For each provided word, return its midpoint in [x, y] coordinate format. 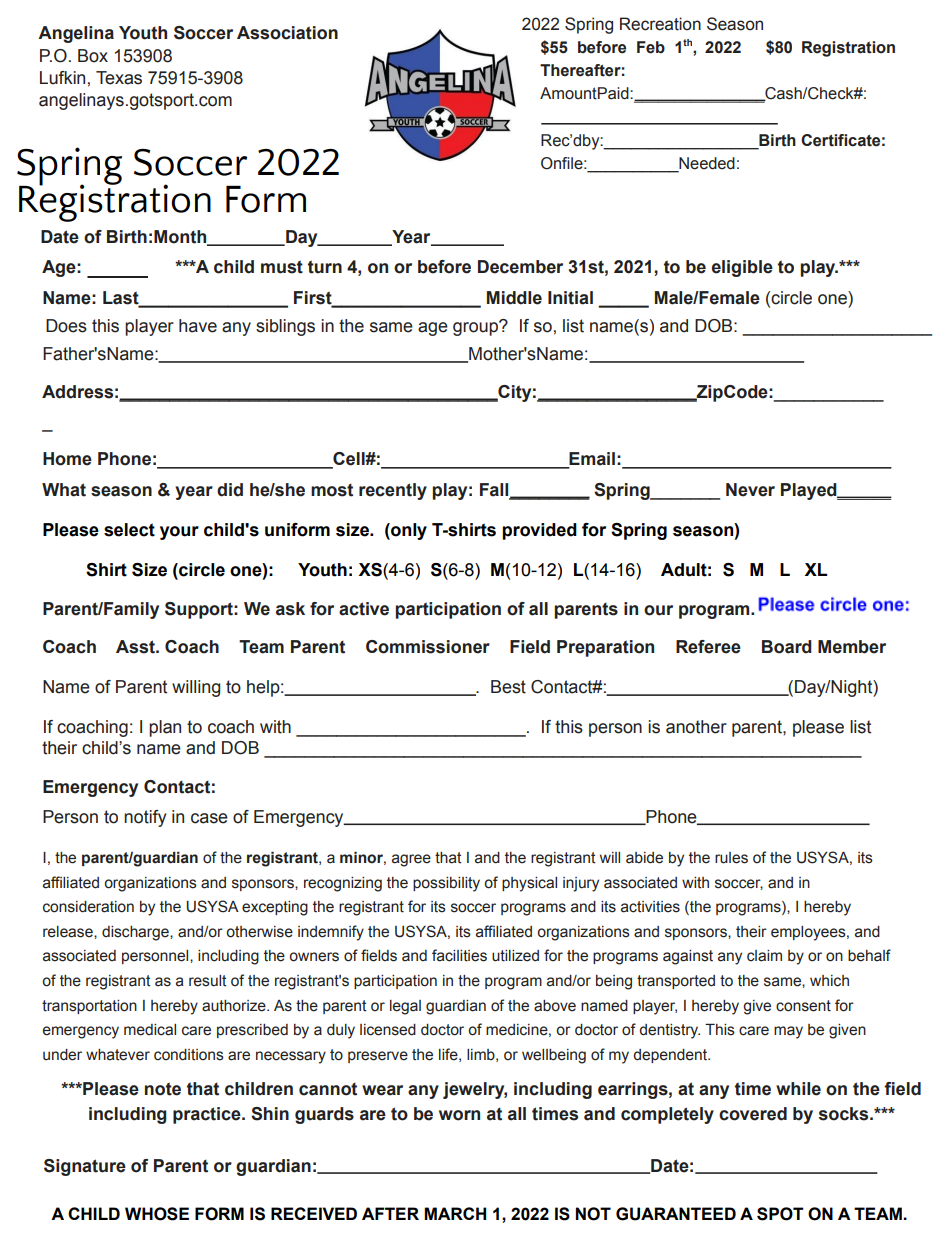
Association [287, 33]
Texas [119, 78]
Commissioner [428, 647]
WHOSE [157, 1214]
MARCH [455, 1213]
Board [787, 647]
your [179, 533]
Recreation [660, 24]
